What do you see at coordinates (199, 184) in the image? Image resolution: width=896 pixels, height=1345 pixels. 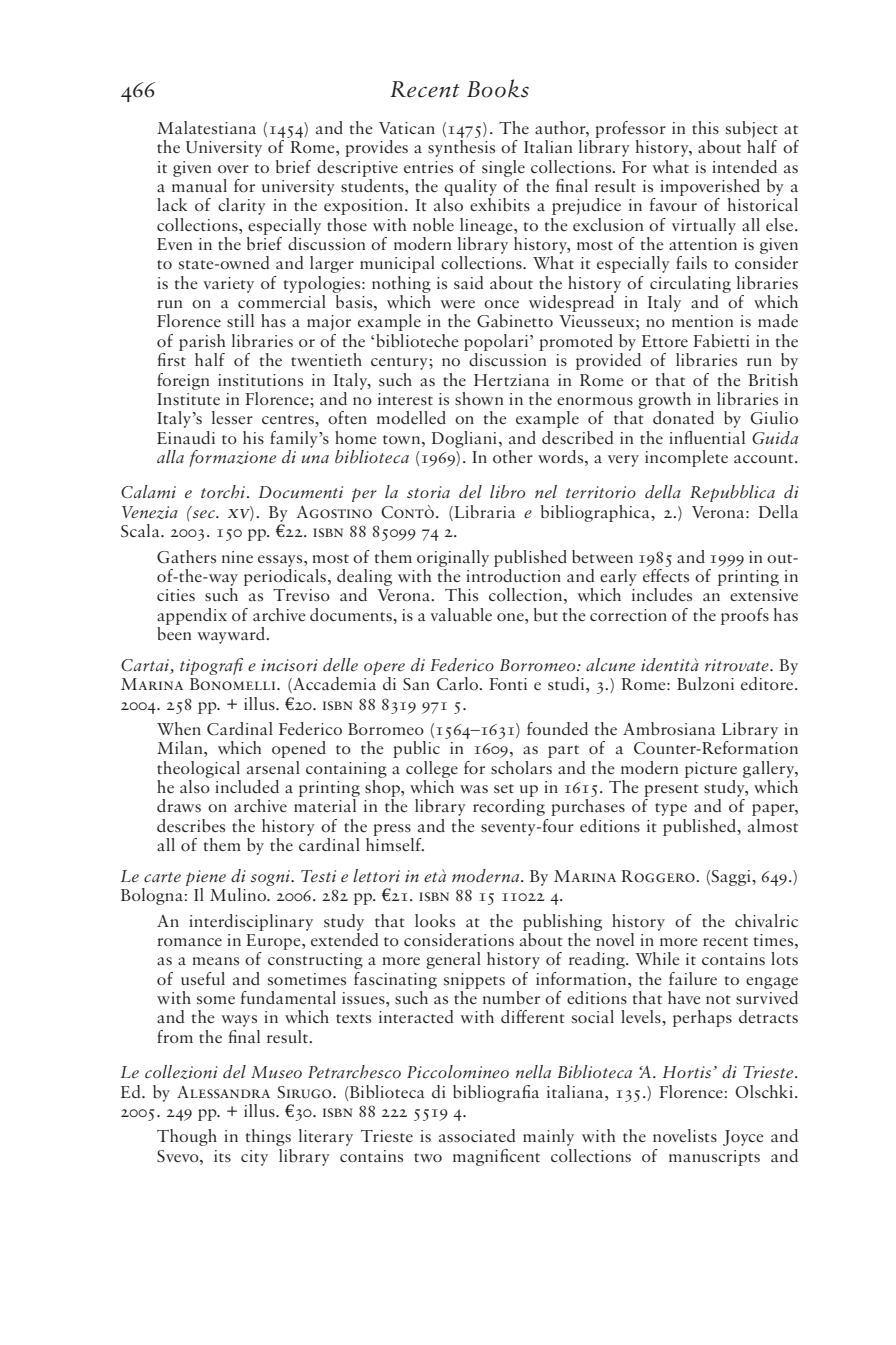 I see `manual` at bounding box center [199, 184].
